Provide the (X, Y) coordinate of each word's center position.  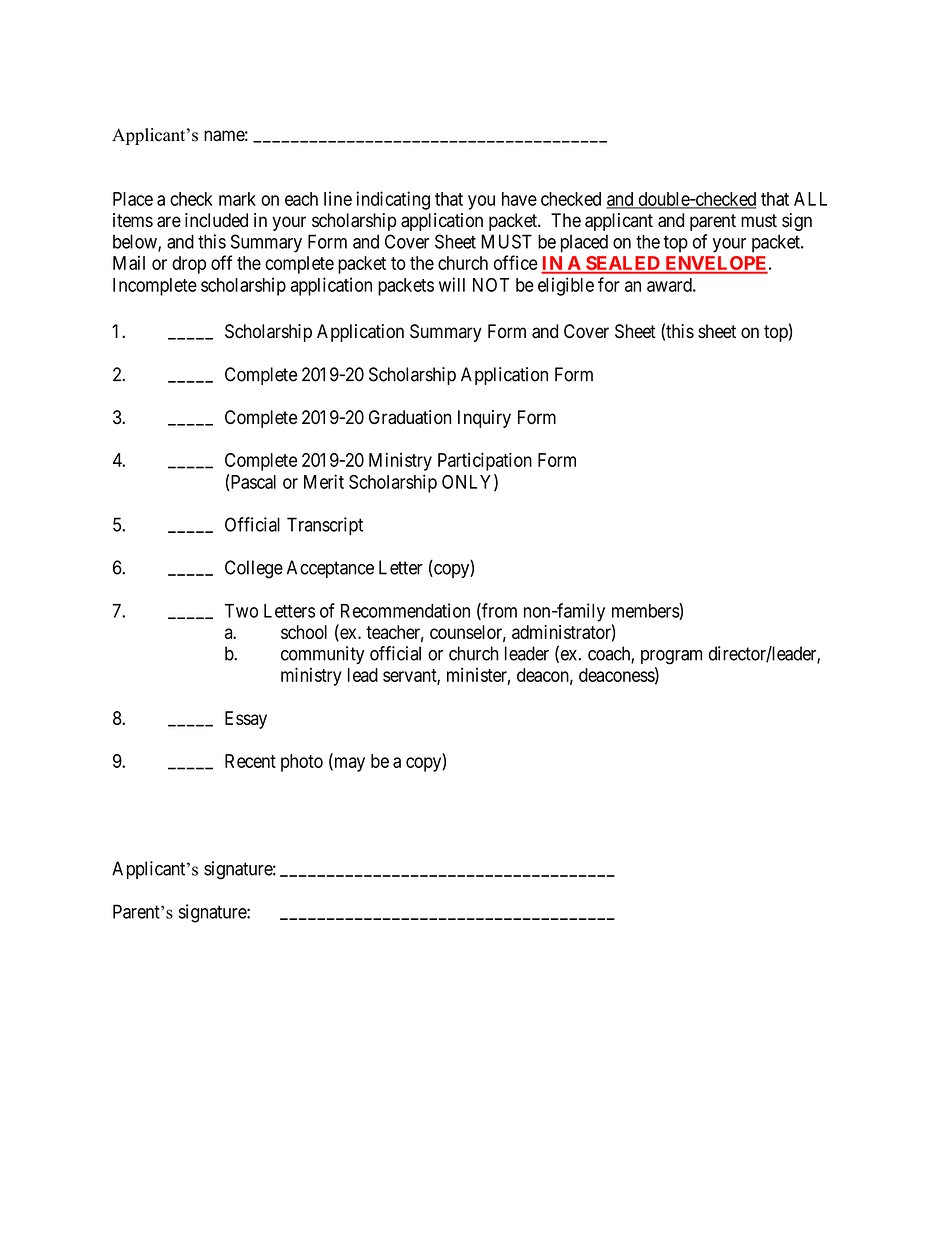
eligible (566, 286)
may (348, 764)
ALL (810, 199)
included (216, 220)
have (519, 199)
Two (241, 611)
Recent (250, 761)
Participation (485, 461)
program (671, 657)
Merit (324, 481)
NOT (491, 285)
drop (189, 265)
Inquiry (484, 419)
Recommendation (405, 610)
